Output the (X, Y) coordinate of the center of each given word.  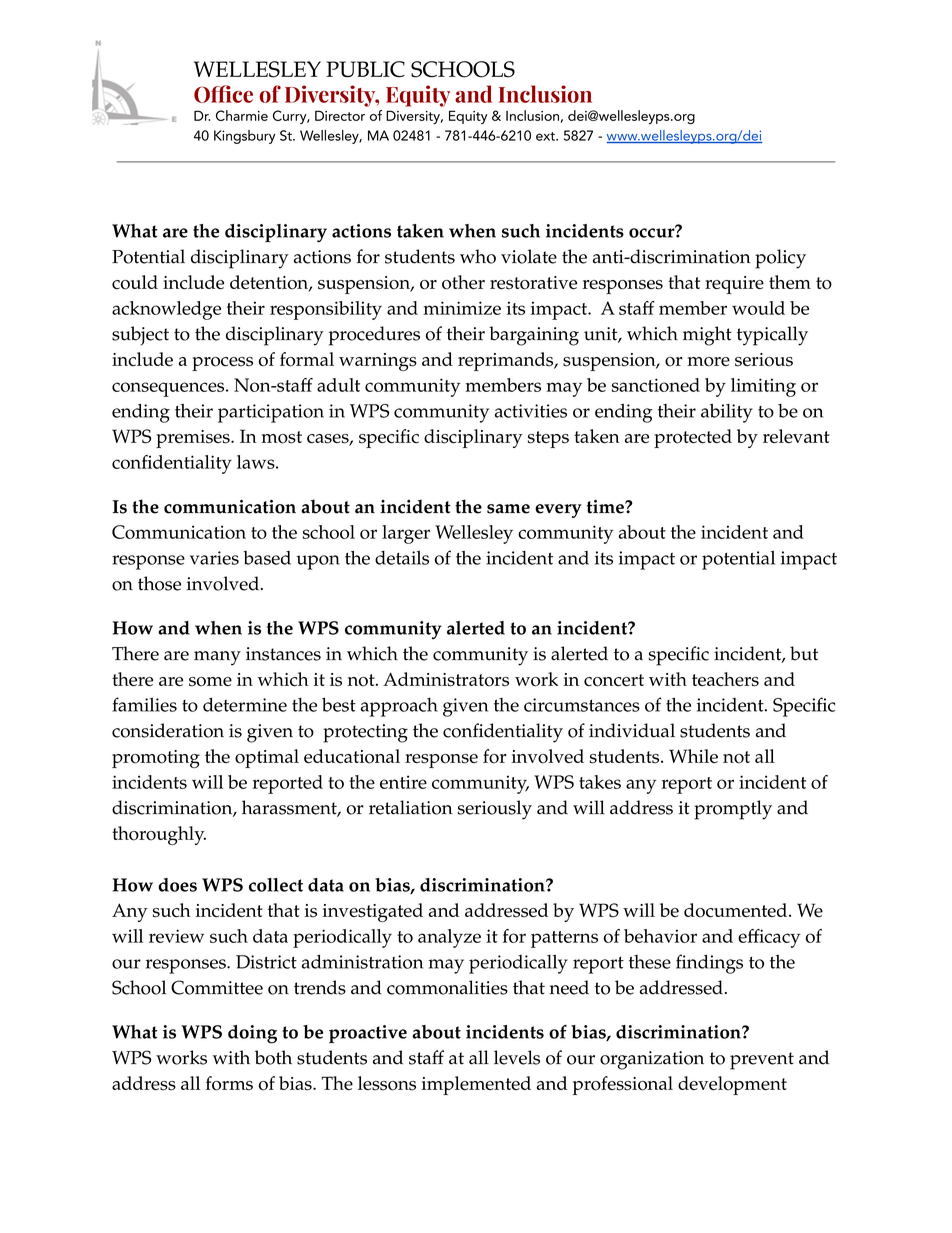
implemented (476, 1085)
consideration (168, 730)
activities (531, 411)
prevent (762, 1061)
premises (194, 439)
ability (727, 413)
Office (223, 94)
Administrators (446, 679)
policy (780, 259)
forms (229, 1083)
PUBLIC (365, 69)
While (693, 756)
